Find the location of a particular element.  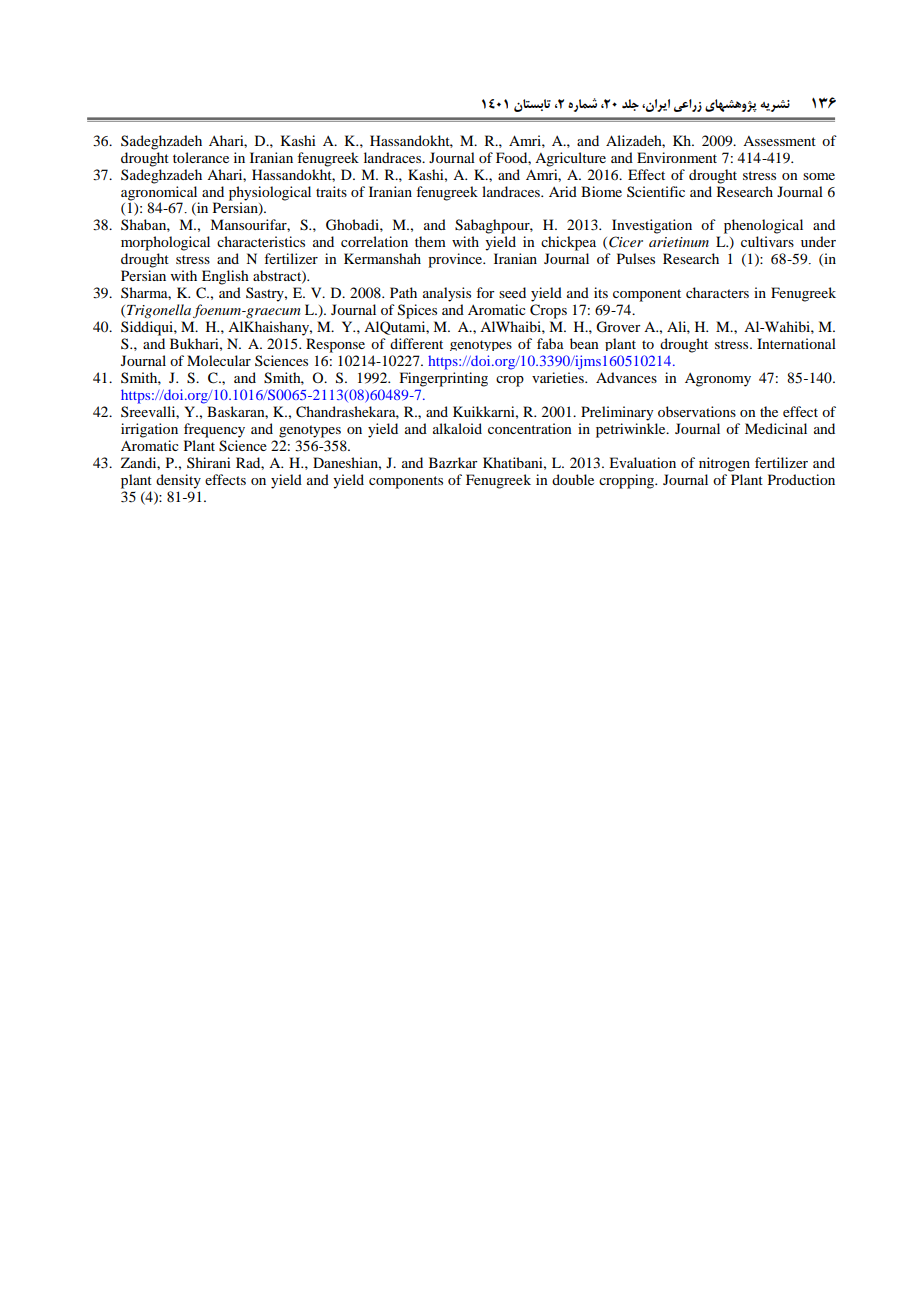

double is located at coordinates (573, 479).
